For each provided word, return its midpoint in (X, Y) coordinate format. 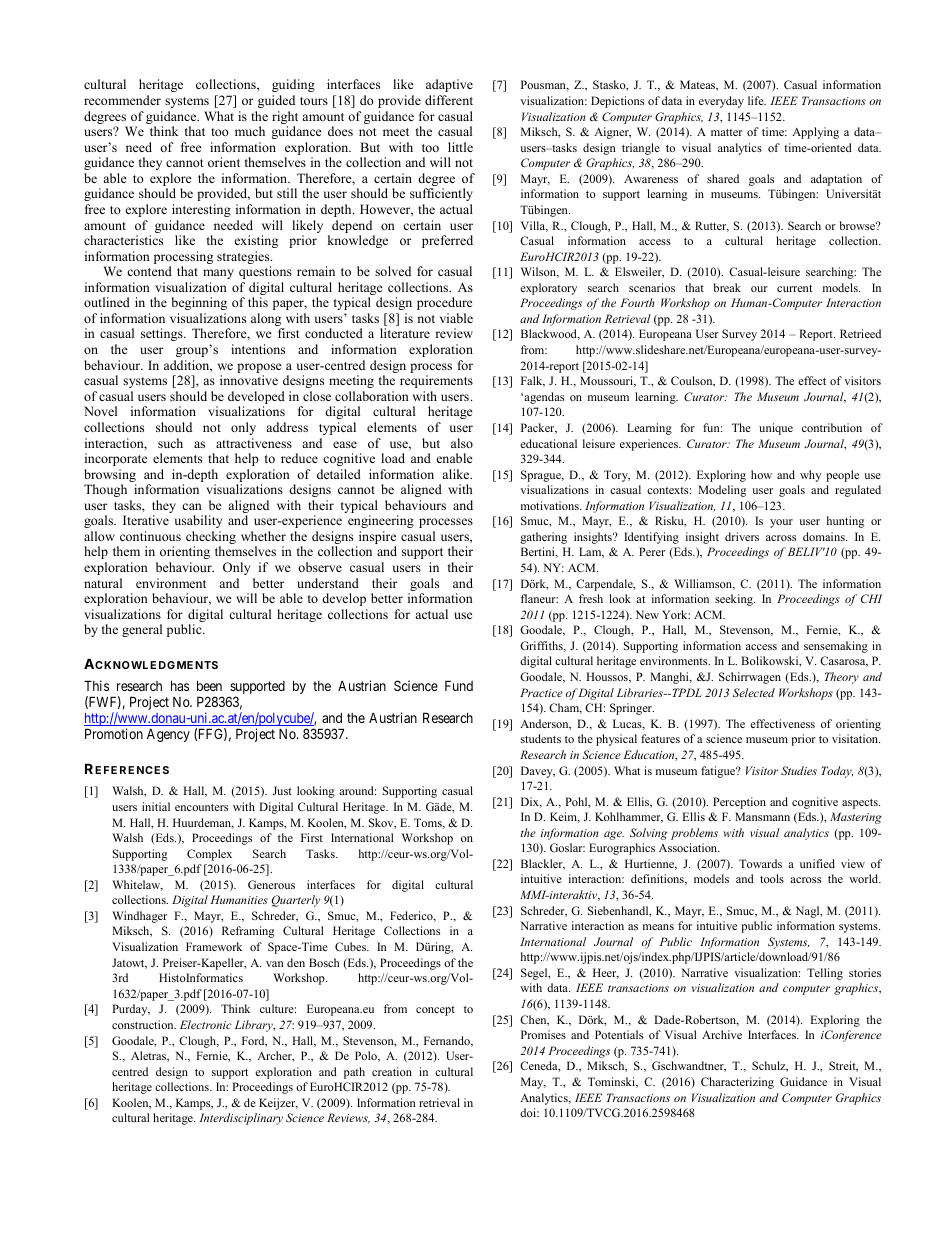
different (449, 100)
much (250, 131)
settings (163, 334)
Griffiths (542, 646)
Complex (209, 855)
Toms (429, 823)
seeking (735, 600)
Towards (760, 863)
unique (776, 429)
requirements (436, 381)
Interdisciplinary (241, 1119)
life (757, 100)
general (142, 630)
